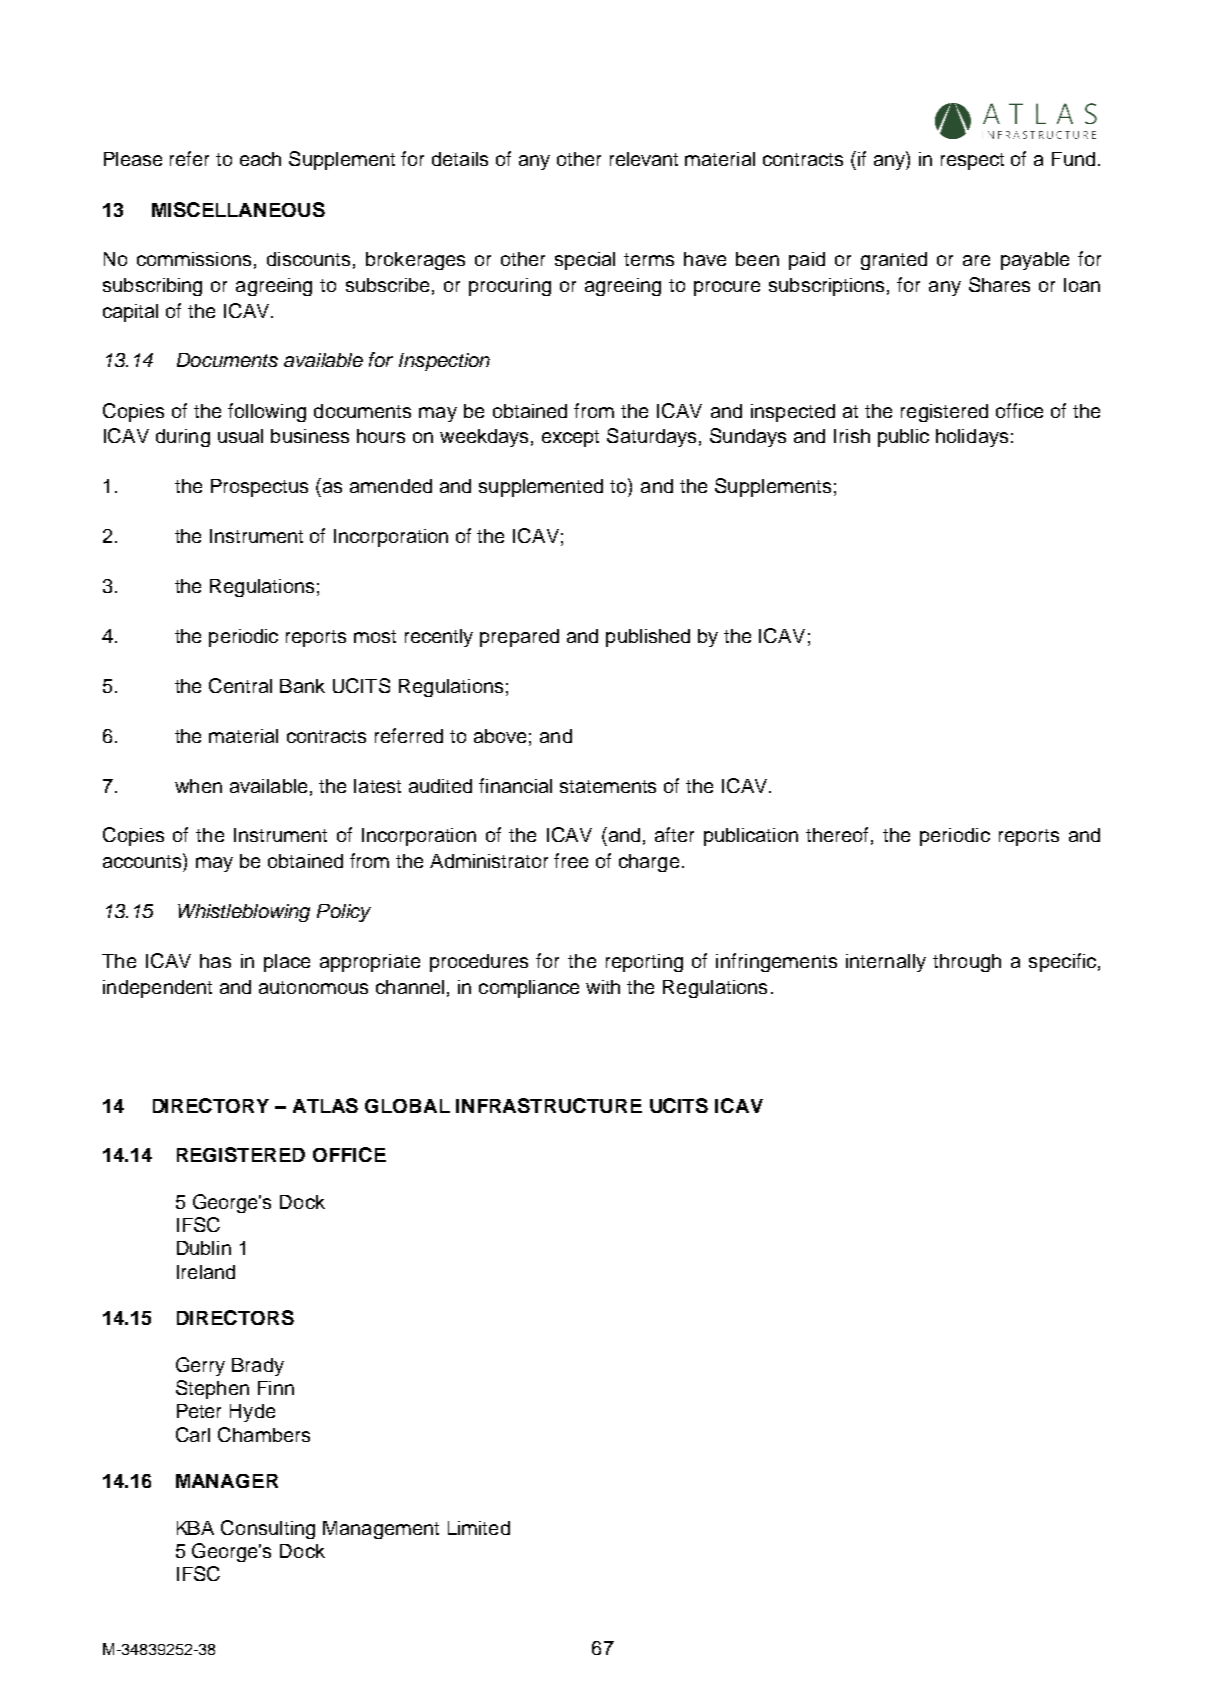  What do you see at coordinates (479, 1528) in the screenshot?
I see `Limited` at bounding box center [479, 1528].
